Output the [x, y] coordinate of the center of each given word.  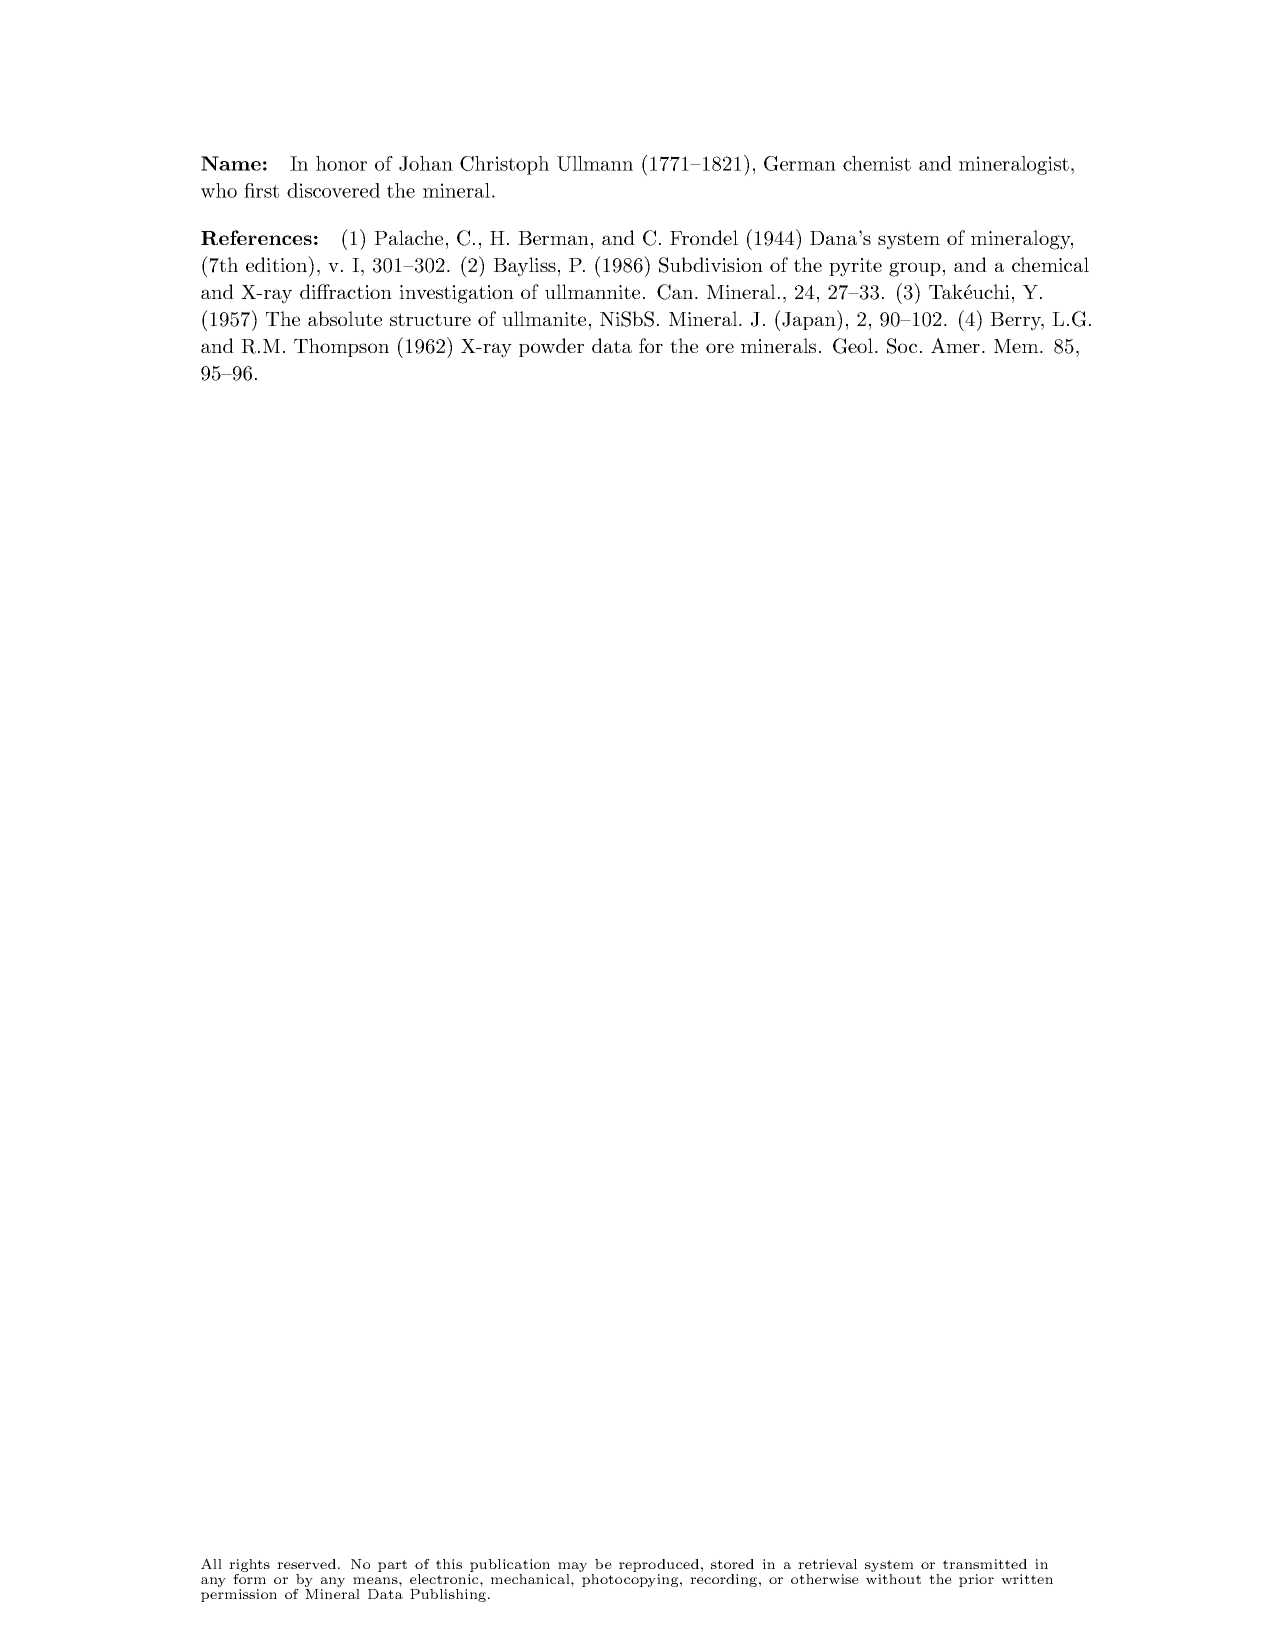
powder [551, 347]
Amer [955, 345]
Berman [553, 238]
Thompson [341, 347]
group [915, 269]
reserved [306, 1564]
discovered [333, 190]
